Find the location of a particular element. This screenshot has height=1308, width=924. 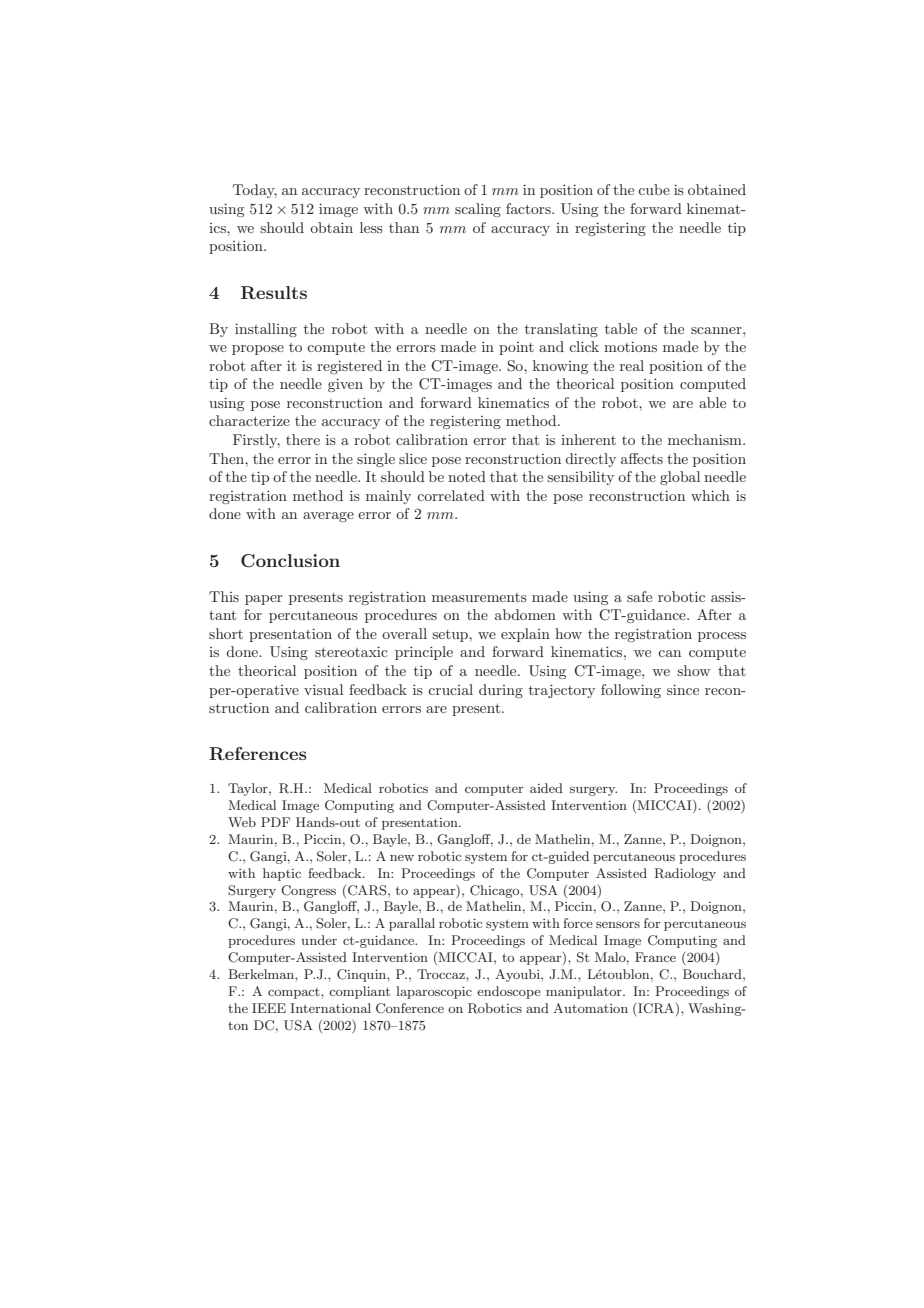

scaling is located at coordinates (478, 210).
